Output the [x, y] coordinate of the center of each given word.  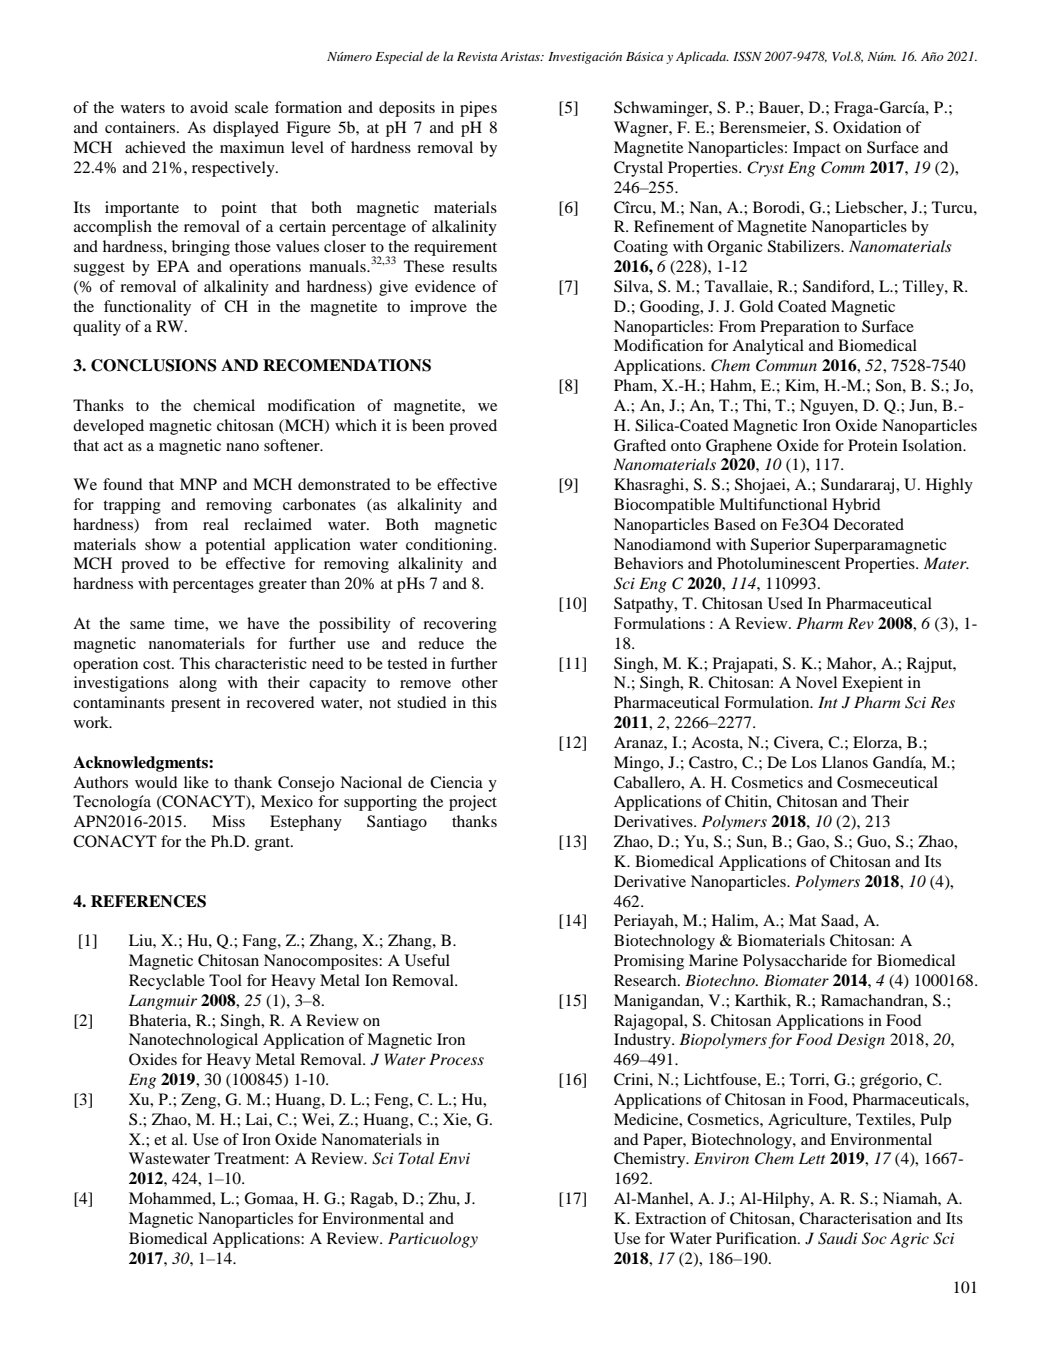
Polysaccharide [795, 962]
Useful [427, 960]
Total [416, 1158]
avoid [209, 107]
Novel [816, 682]
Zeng [200, 1101]
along [198, 684]
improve [438, 308]
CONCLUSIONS [154, 365]
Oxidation [867, 127]
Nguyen [828, 407]
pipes [478, 109]
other [480, 682]
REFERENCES [148, 901]
